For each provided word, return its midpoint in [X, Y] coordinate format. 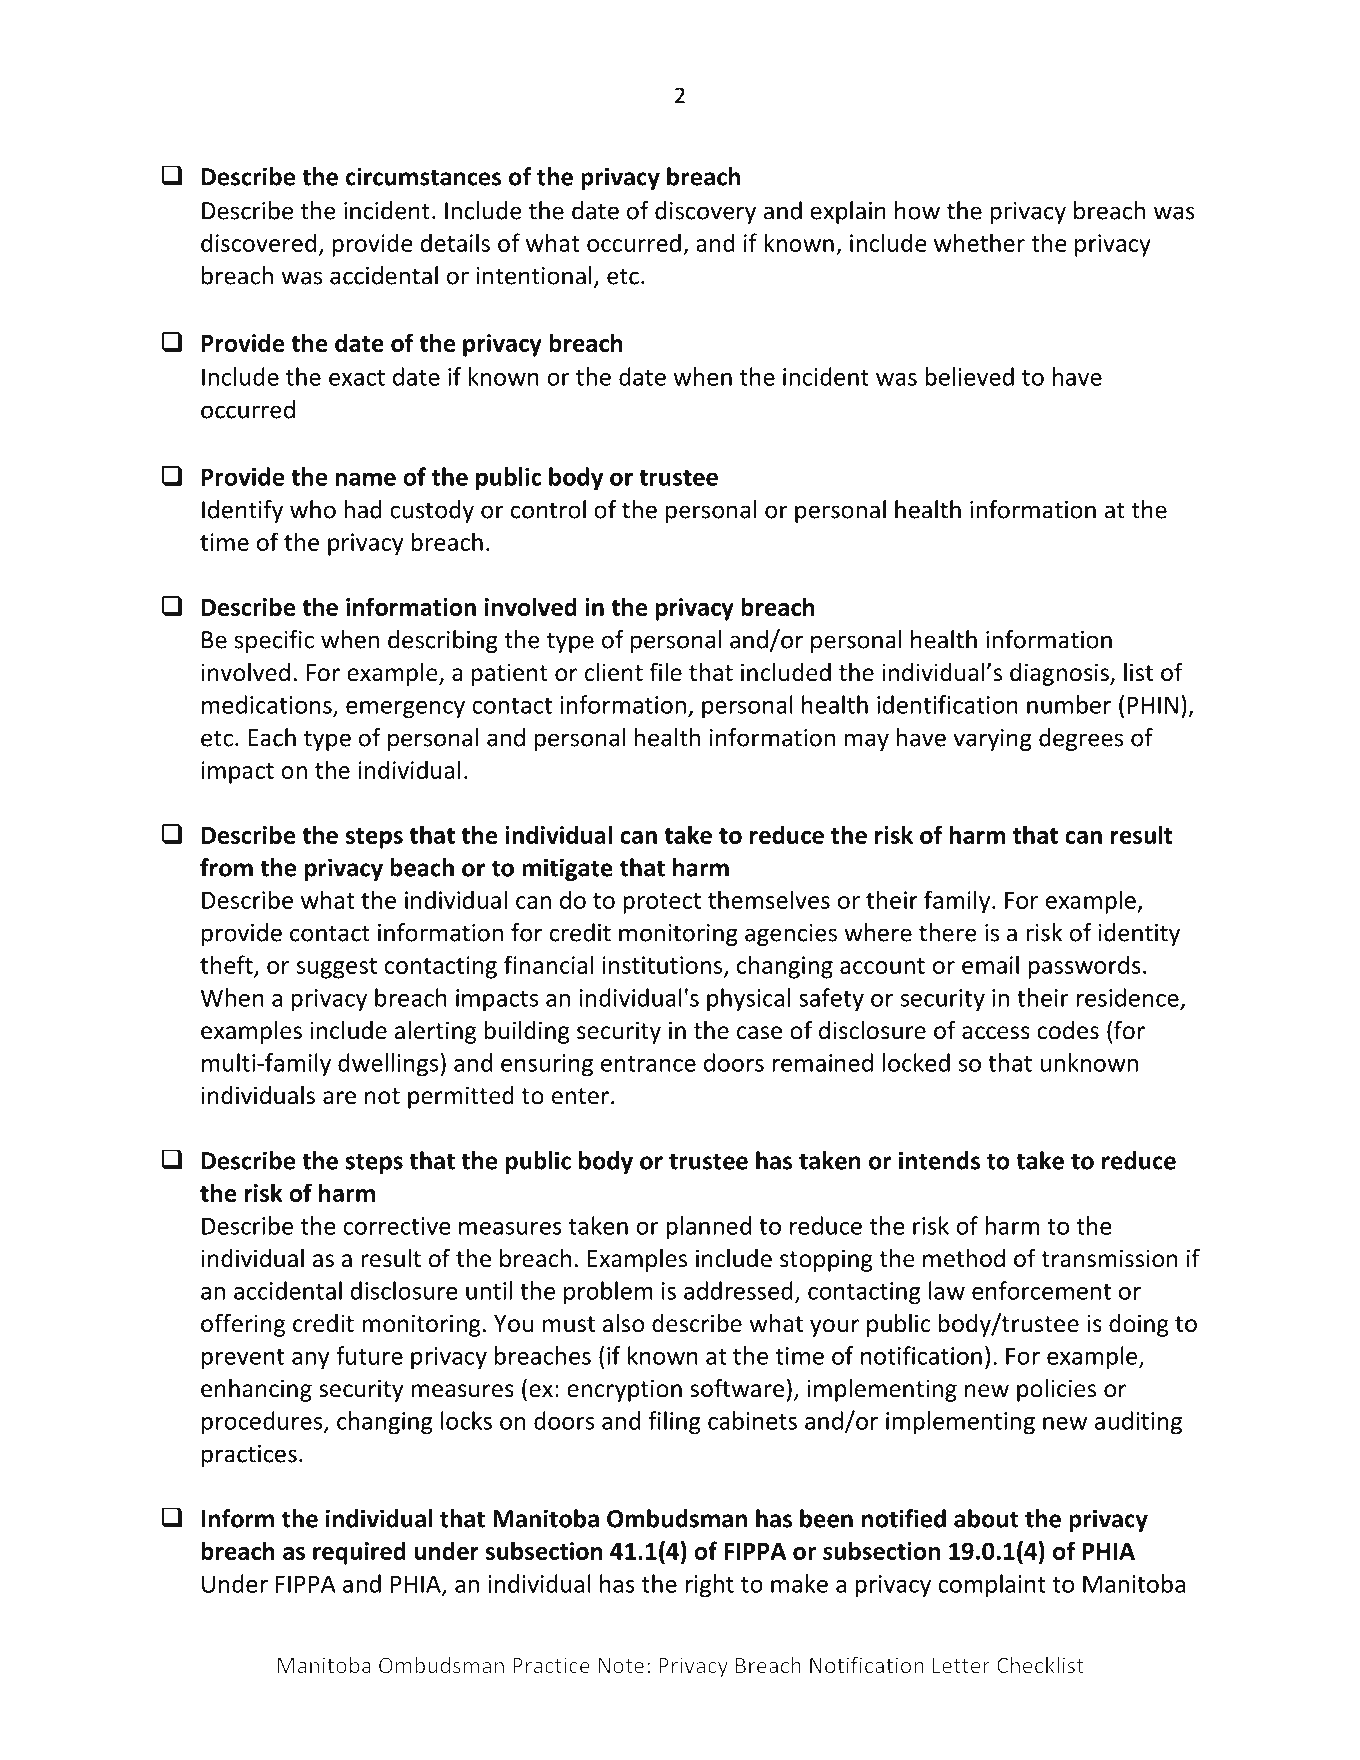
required [359, 1553]
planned [708, 1228]
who [313, 509]
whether [979, 242]
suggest [337, 968]
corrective [397, 1226]
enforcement [1041, 1290]
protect [662, 903]
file [665, 672]
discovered [258, 242]
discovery [705, 212]
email [990, 964]
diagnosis [1060, 674]
